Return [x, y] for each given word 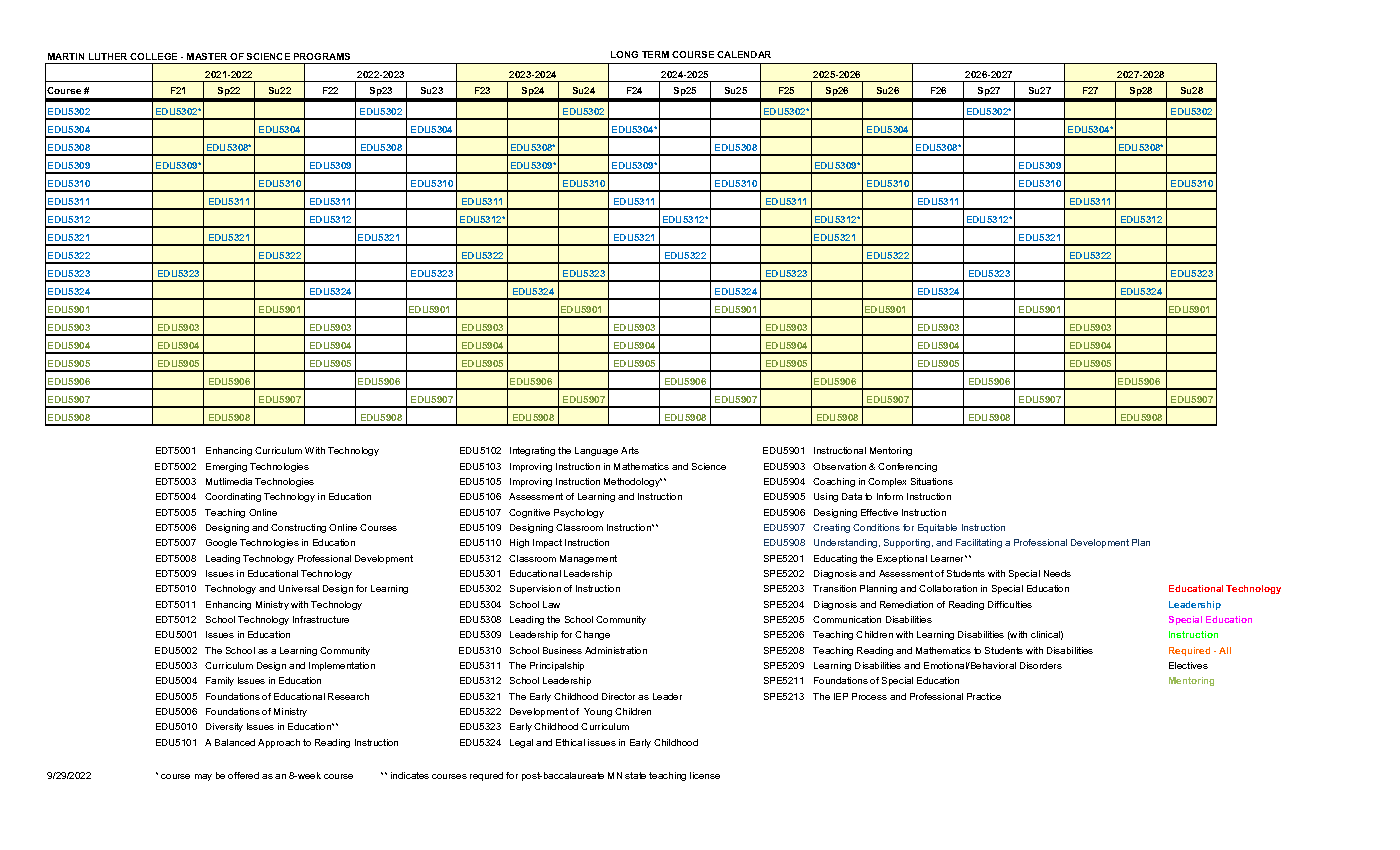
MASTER [207, 56]
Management [588, 559]
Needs [1057, 573]
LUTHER [108, 56]
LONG [624, 54]
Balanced [235, 742]
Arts [630, 450]
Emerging [226, 467]
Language [596, 451]
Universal [299, 588]
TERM [655, 54]
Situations [932, 481]
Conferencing [907, 467]
